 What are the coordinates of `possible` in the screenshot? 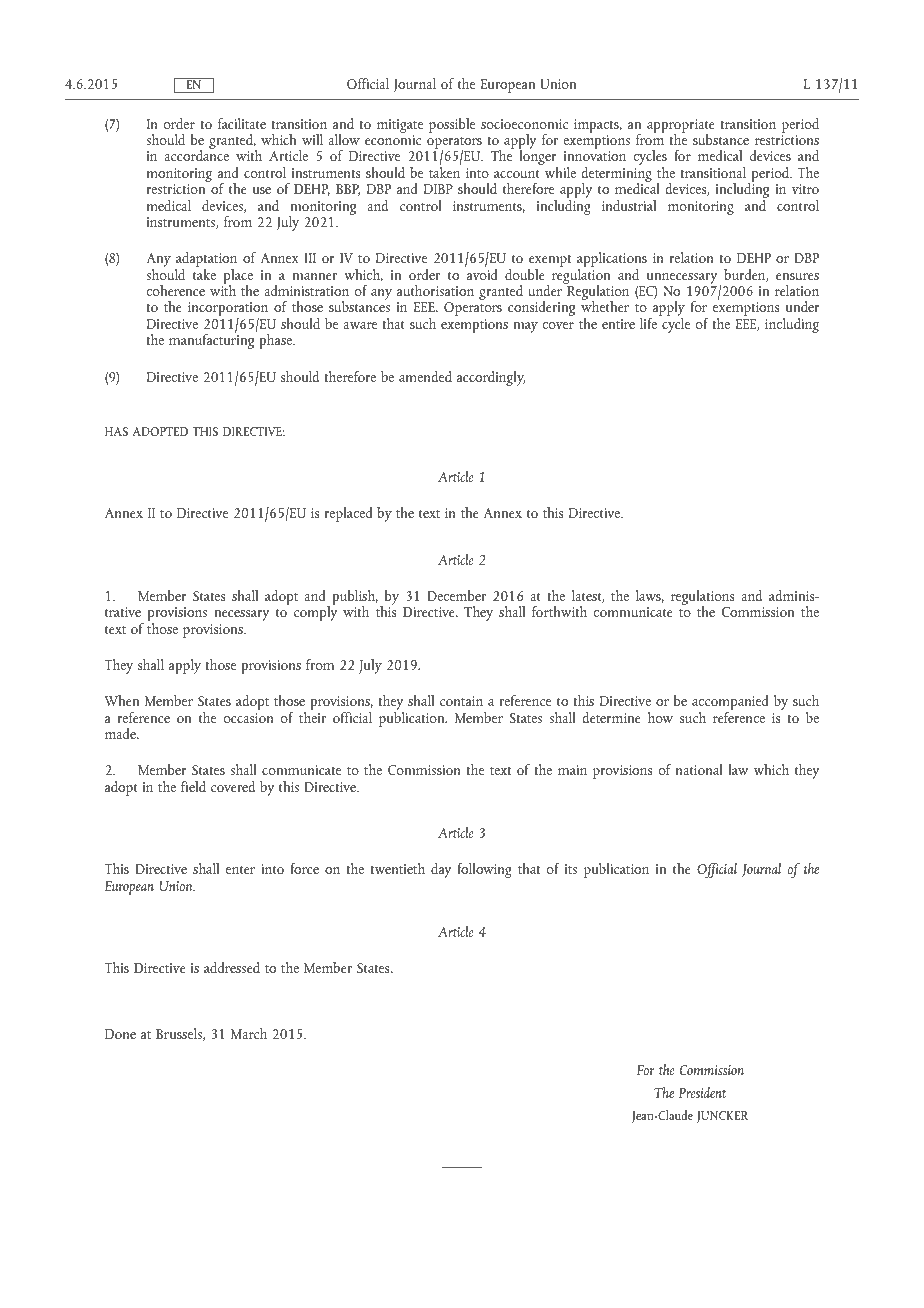 It's located at (452, 125).
